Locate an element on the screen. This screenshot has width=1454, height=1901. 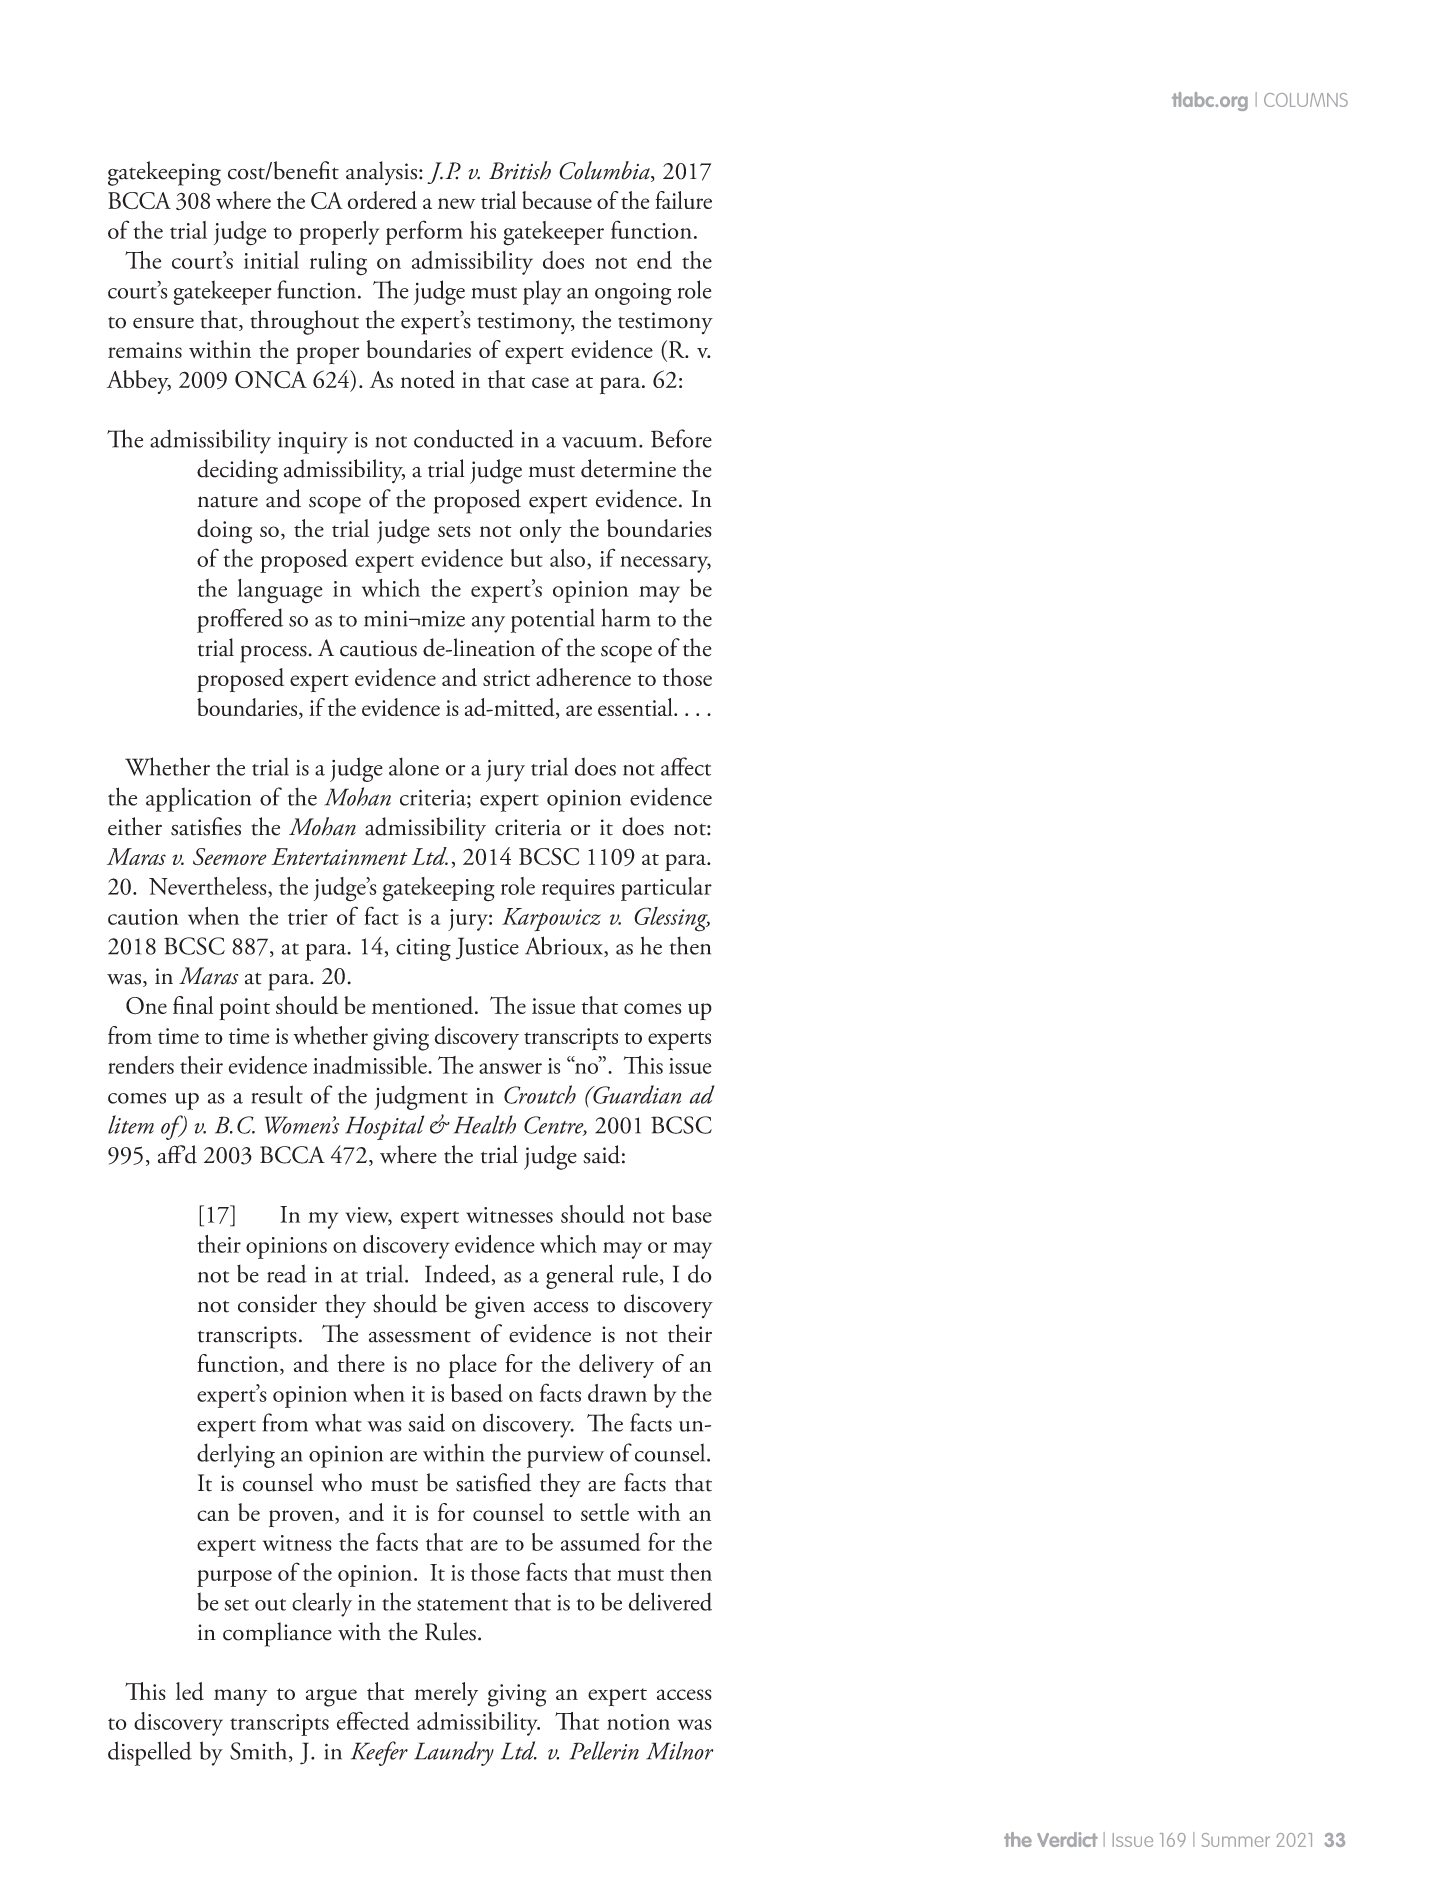
Before is located at coordinates (681, 438).
